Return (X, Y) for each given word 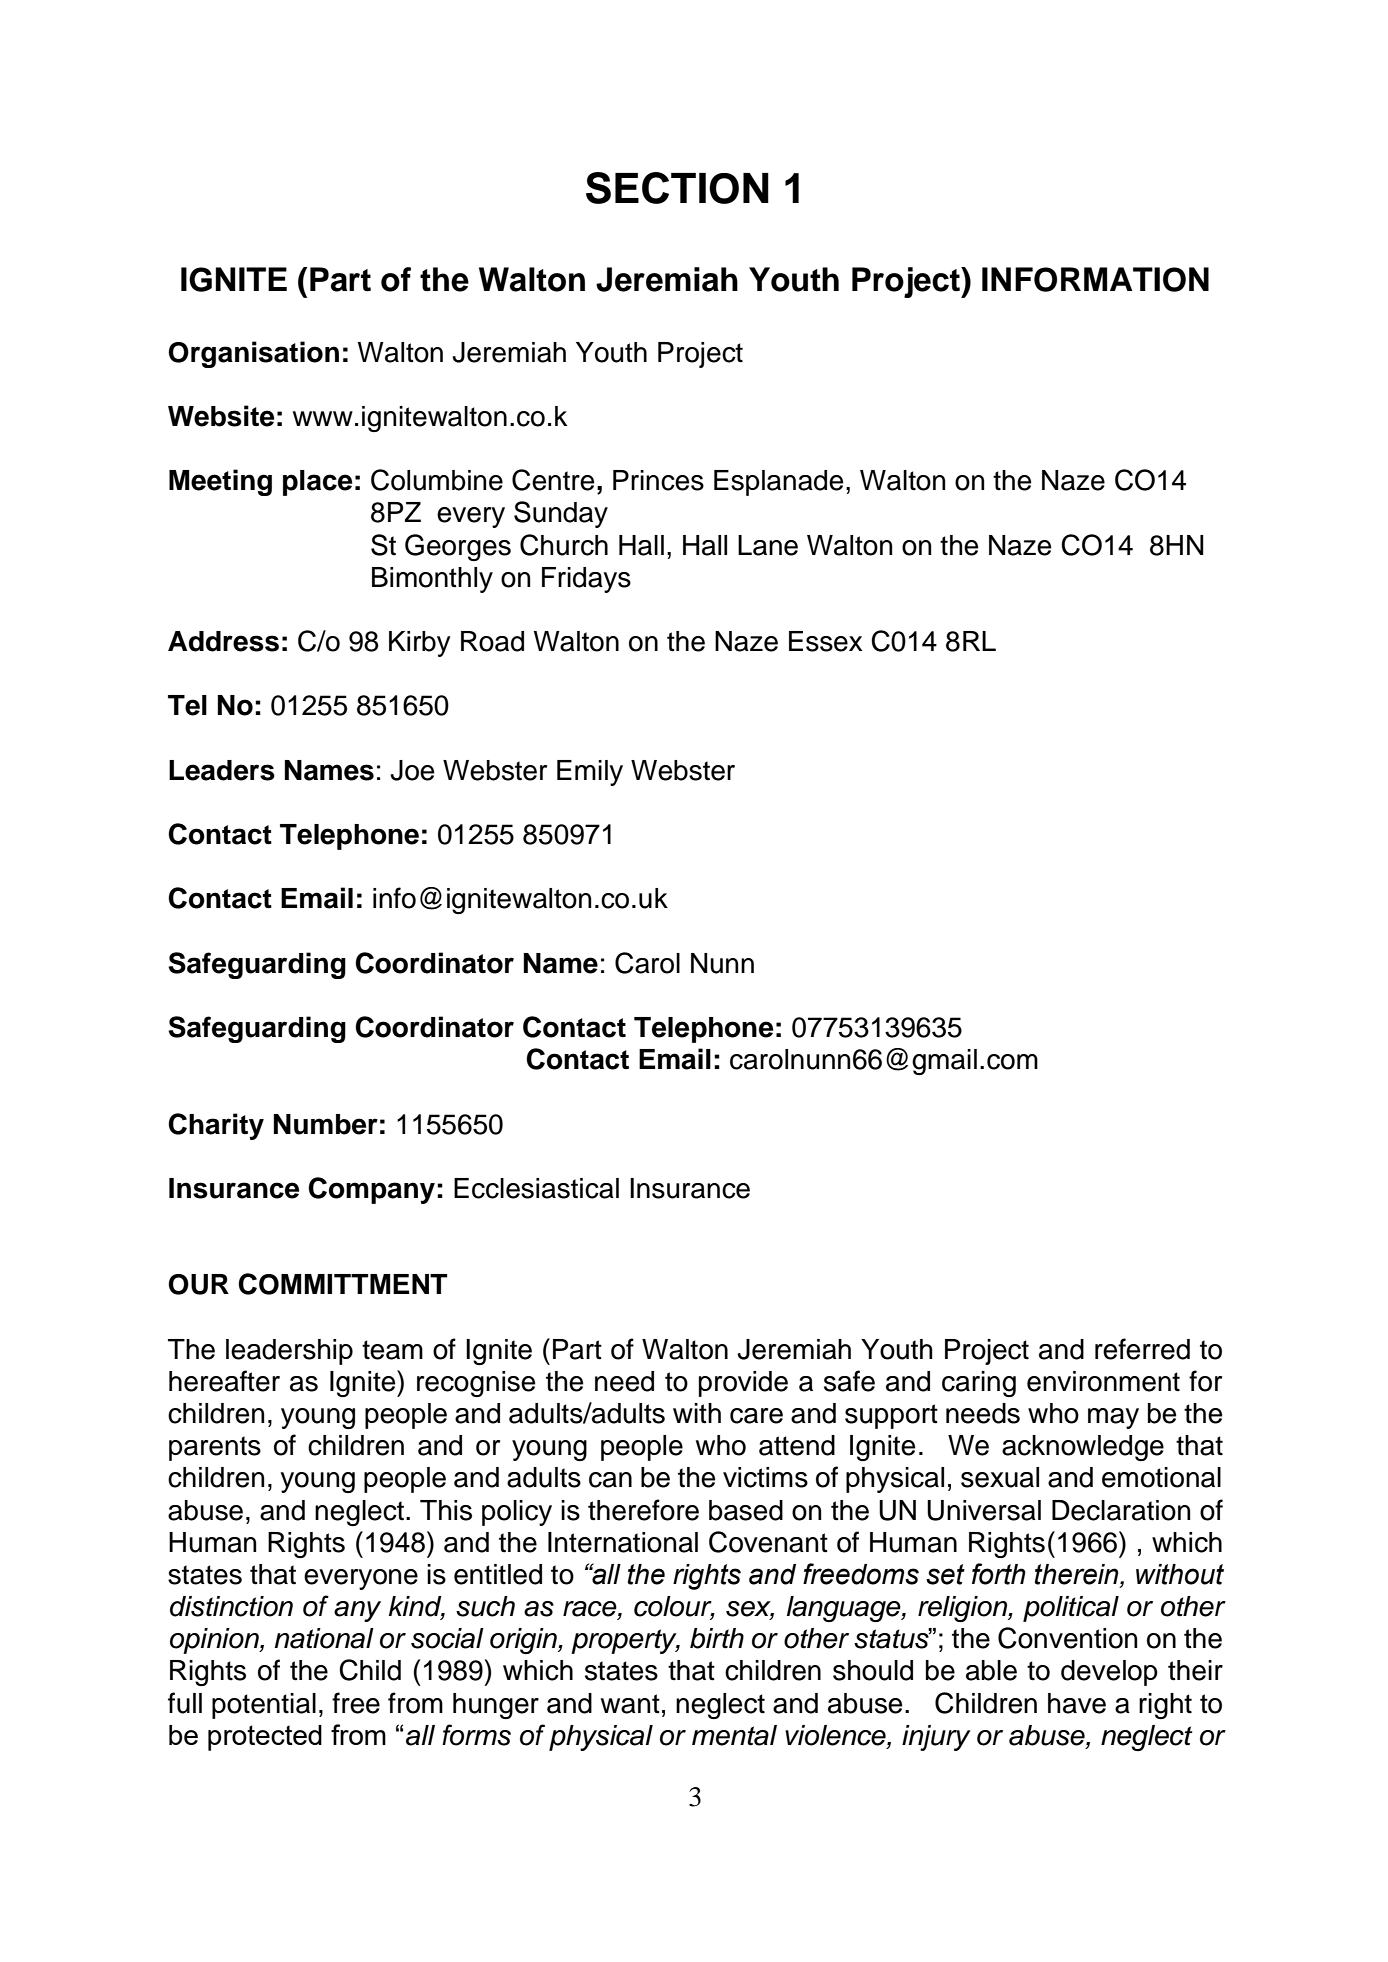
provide (743, 1384)
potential (264, 1706)
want (630, 1704)
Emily (590, 773)
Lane (768, 545)
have (1077, 1703)
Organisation (253, 354)
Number (326, 1124)
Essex (825, 641)
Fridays (586, 580)
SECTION (677, 188)
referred (1142, 1349)
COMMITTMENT (342, 1284)
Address (223, 641)
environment (1103, 1381)
